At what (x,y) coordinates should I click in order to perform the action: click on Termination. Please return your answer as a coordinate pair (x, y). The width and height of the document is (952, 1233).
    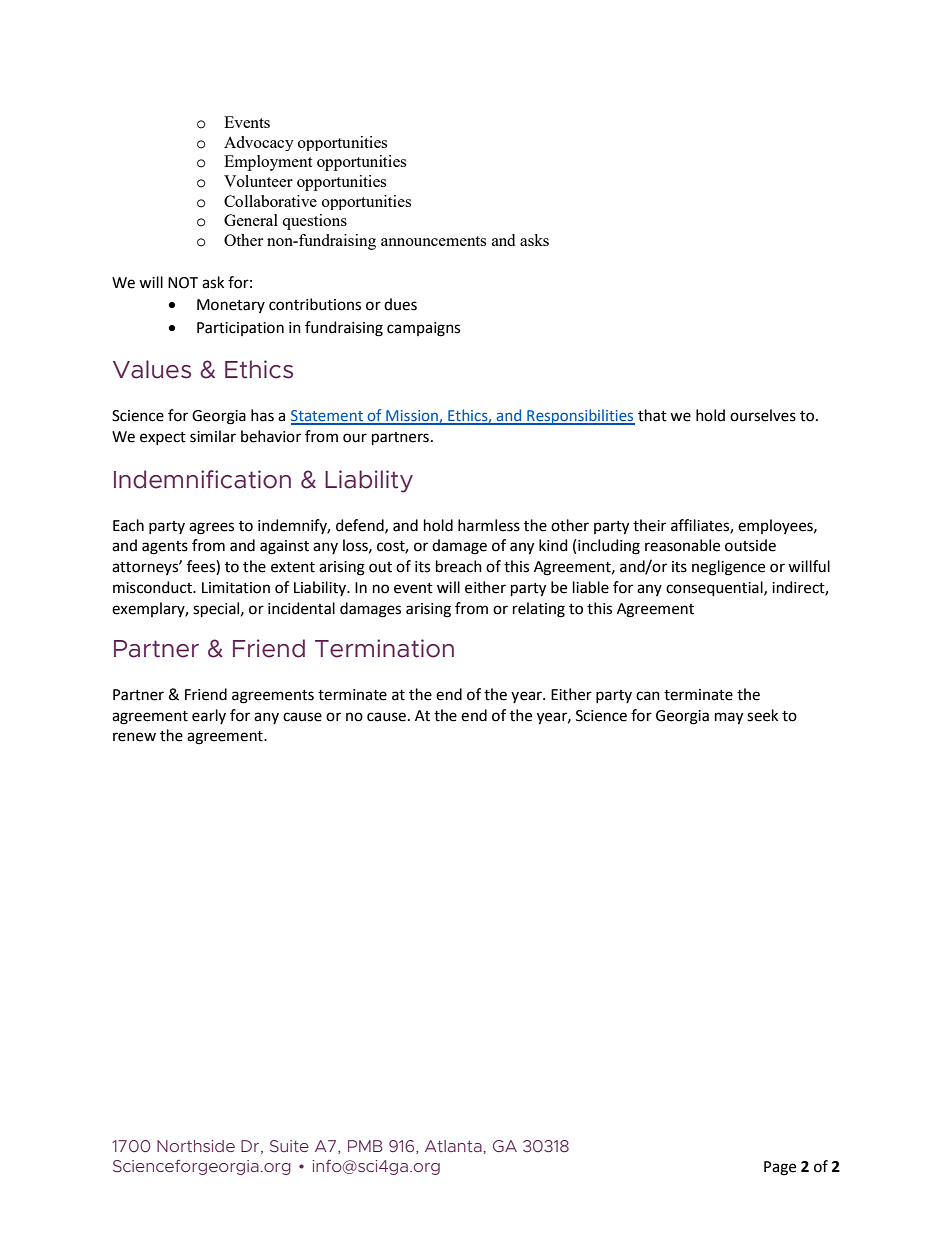
    Looking at the image, I should click on (384, 648).
